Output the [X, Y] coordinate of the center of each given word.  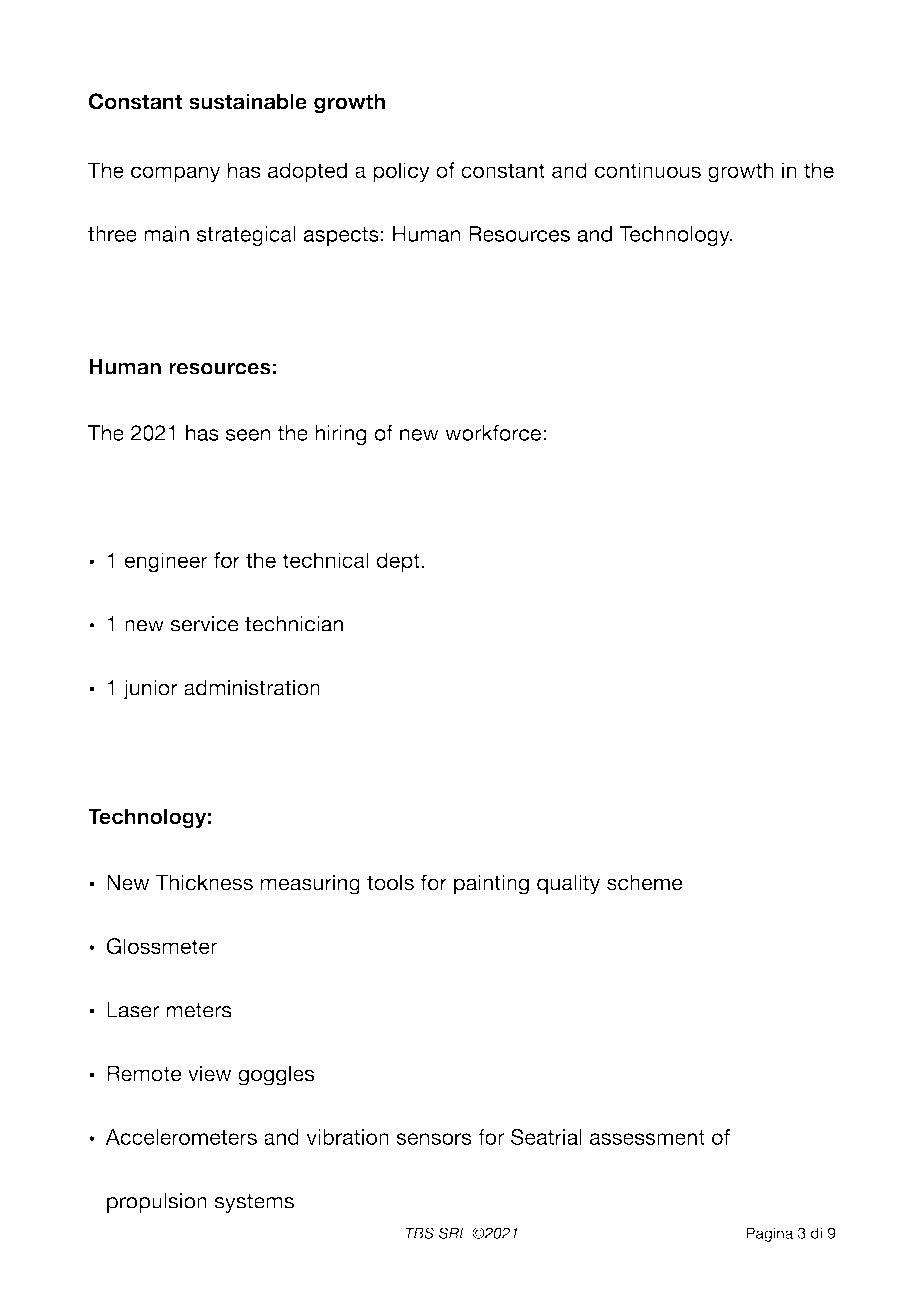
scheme [645, 882]
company [176, 174]
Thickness [204, 882]
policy [401, 172]
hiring [341, 435]
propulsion [157, 1203]
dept [398, 562]
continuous [648, 170]
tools [390, 882]
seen [248, 435]
